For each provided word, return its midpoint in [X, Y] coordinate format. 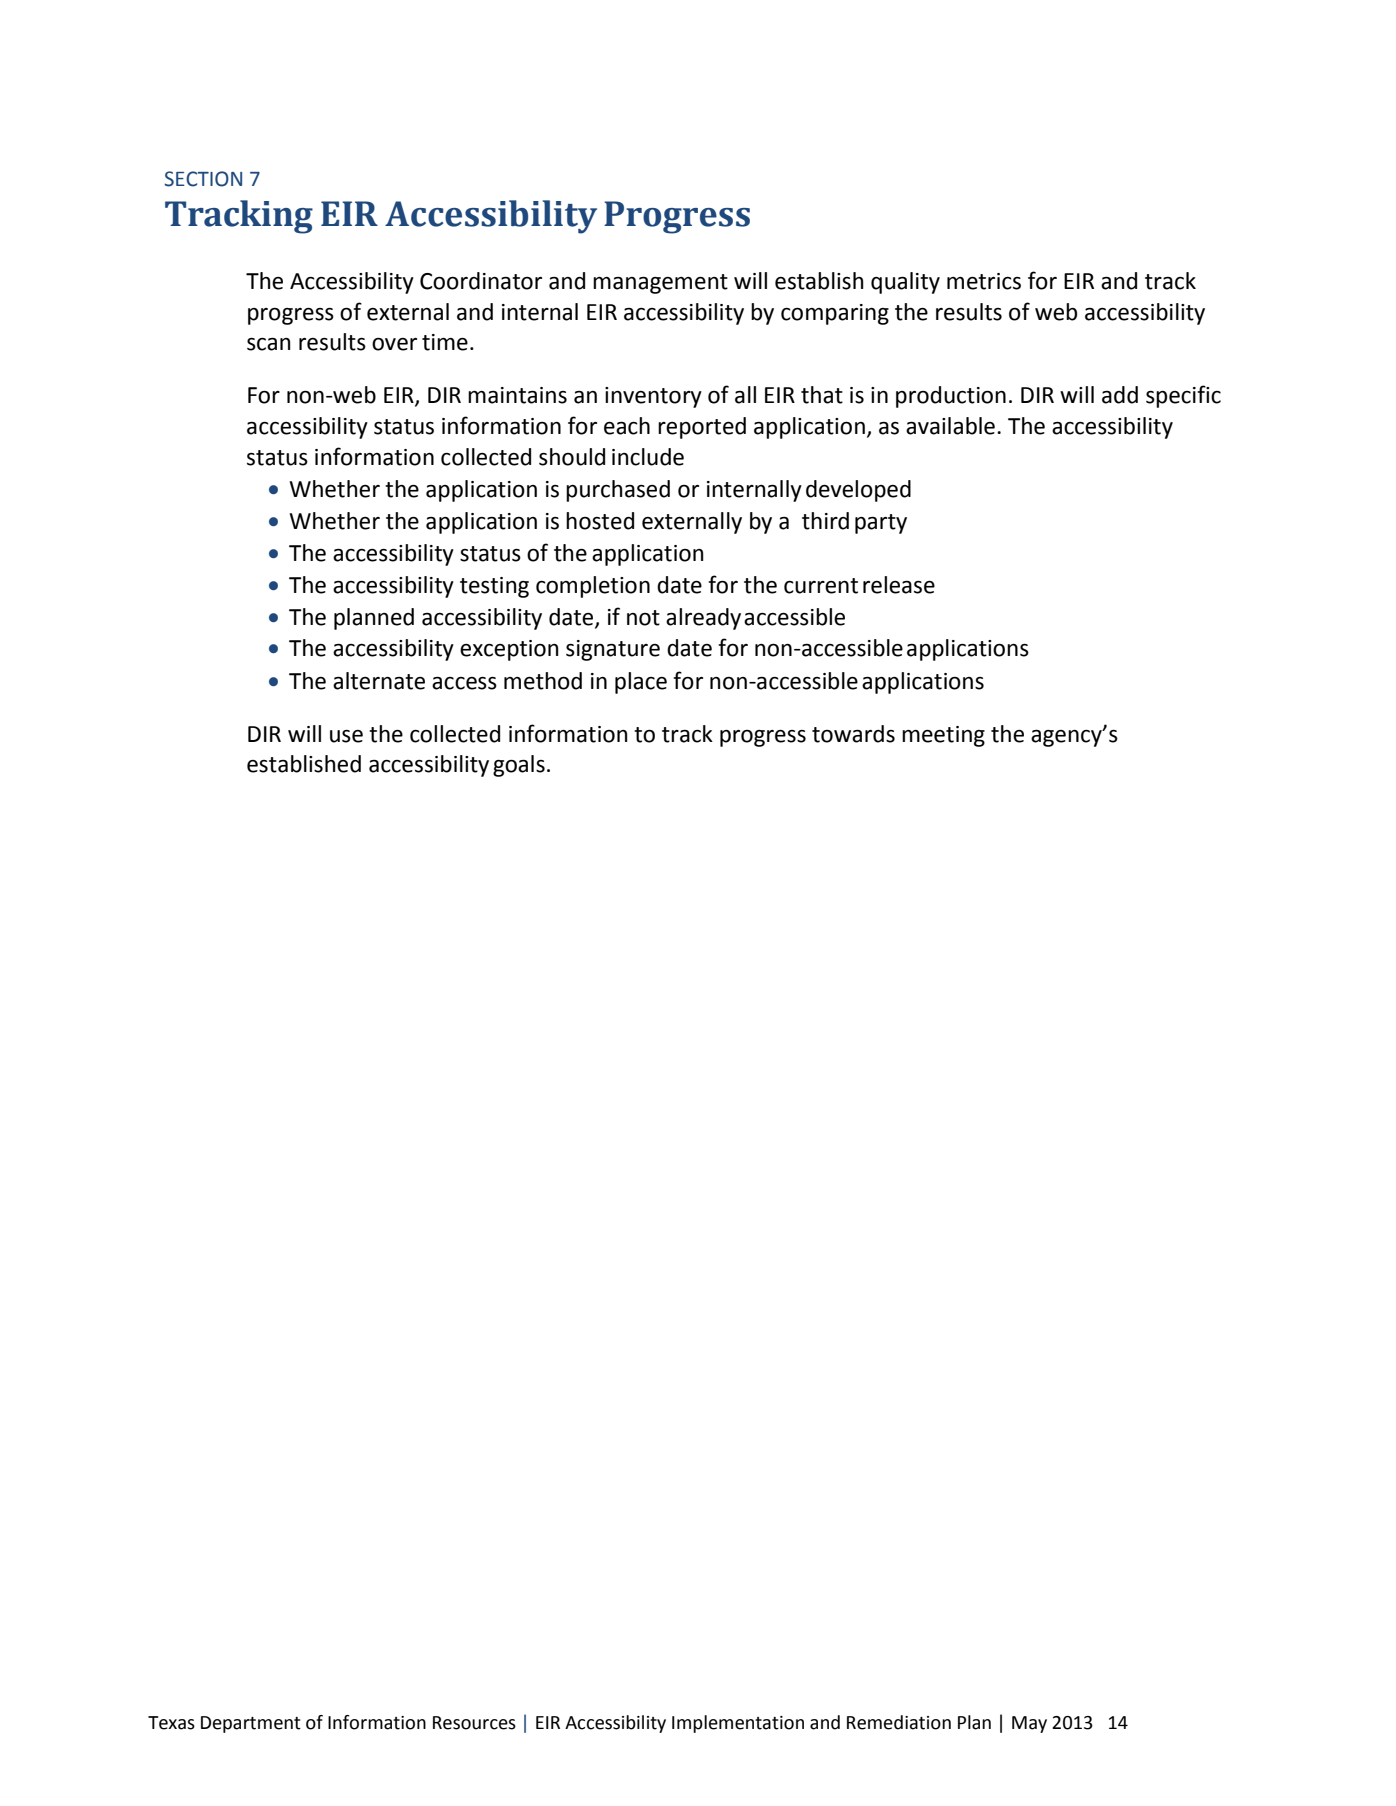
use [346, 736]
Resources [474, 1723]
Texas [171, 1723]
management [660, 284]
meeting [943, 736]
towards [853, 734]
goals [519, 766]
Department [251, 1724]
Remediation [899, 1722]
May [1029, 1724]
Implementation [738, 1724]
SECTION [203, 179]
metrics [984, 281]
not [643, 618]
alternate [379, 681]
